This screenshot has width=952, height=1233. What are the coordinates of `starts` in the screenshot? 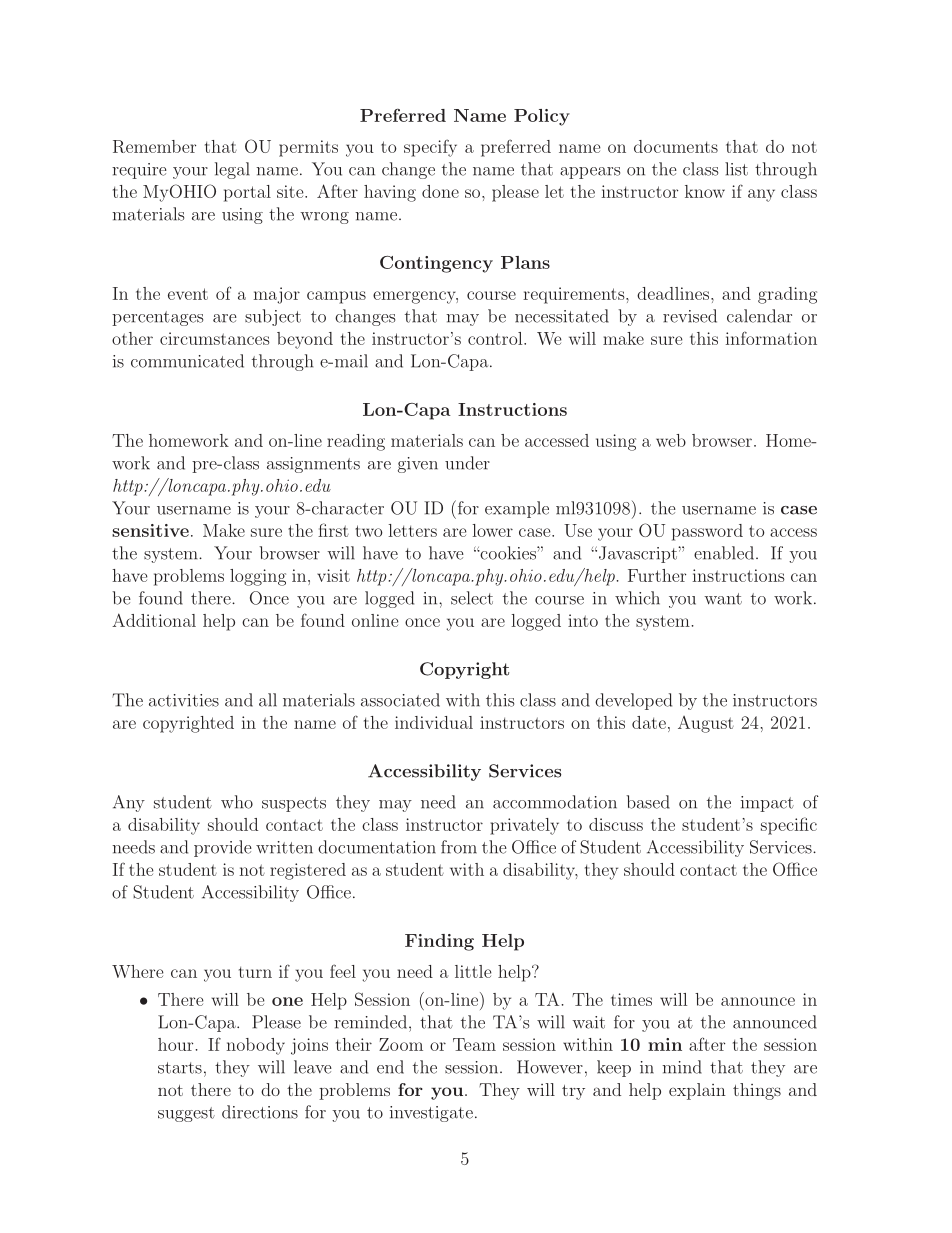 It's located at (180, 1068).
